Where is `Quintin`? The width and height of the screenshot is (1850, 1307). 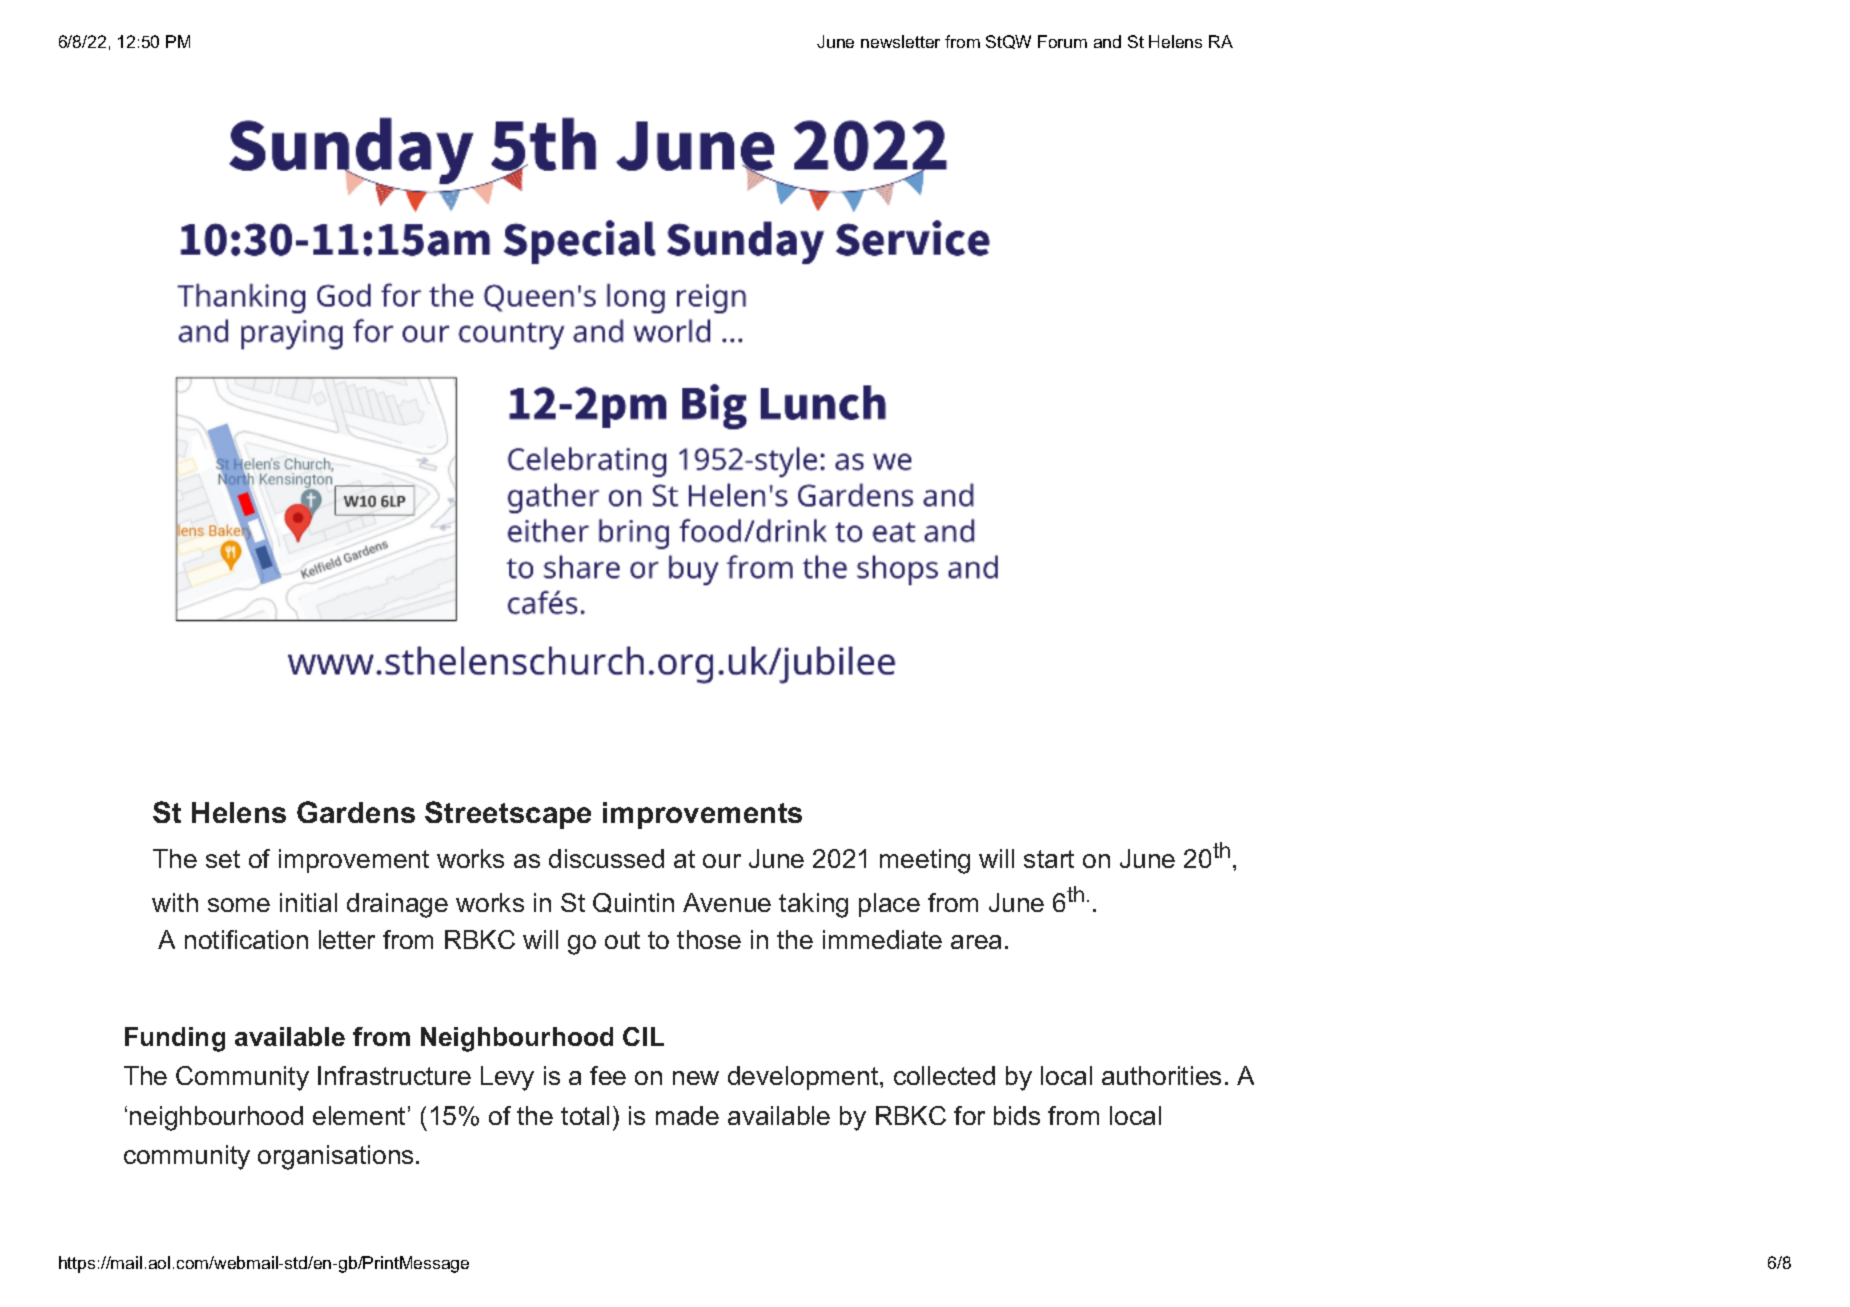 Quintin is located at coordinates (633, 903).
